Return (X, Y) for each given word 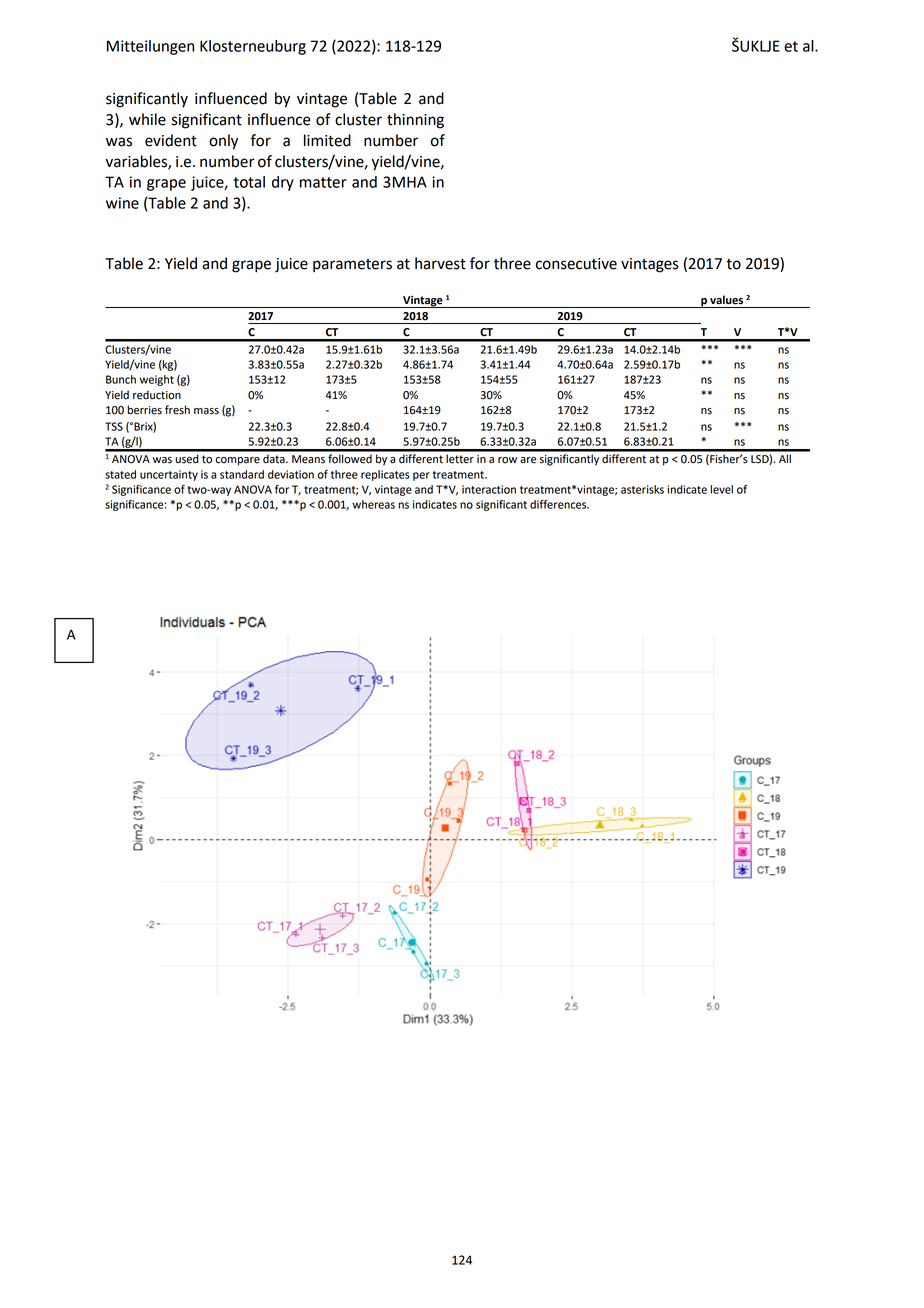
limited (327, 140)
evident (171, 140)
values (726, 300)
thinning (415, 121)
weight (157, 380)
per (421, 476)
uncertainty (169, 475)
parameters (352, 266)
